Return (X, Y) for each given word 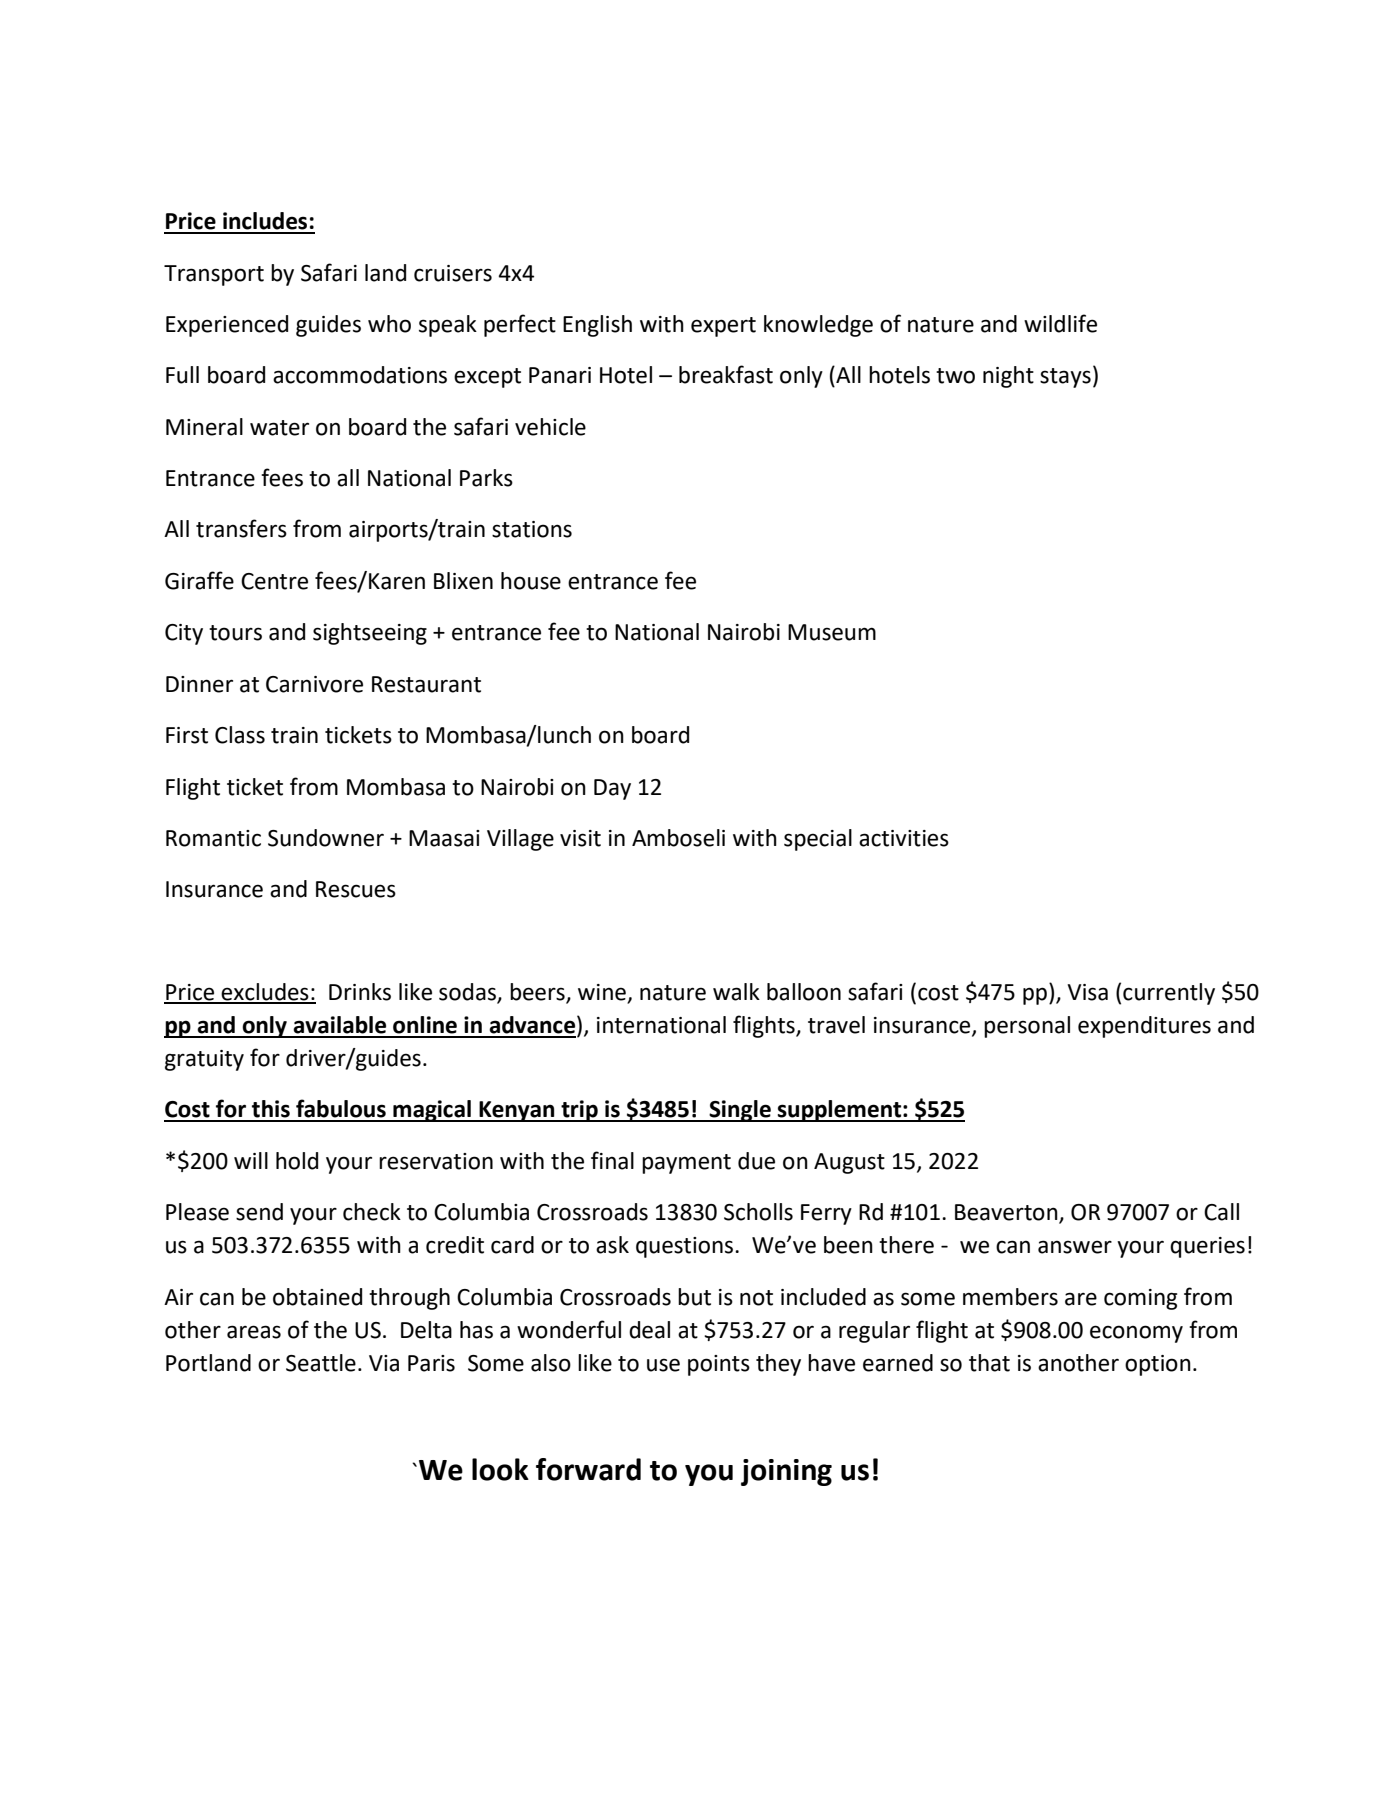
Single (740, 1111)
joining (786, 1472)
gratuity (204, 1060)
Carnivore (314, 684)
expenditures (1144, 1027)
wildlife (1060, 323)
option (1158, 1365)
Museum (832, 632)
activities (904, 838)
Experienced (227, 326)
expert (723, 327)
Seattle (321, 1363)
